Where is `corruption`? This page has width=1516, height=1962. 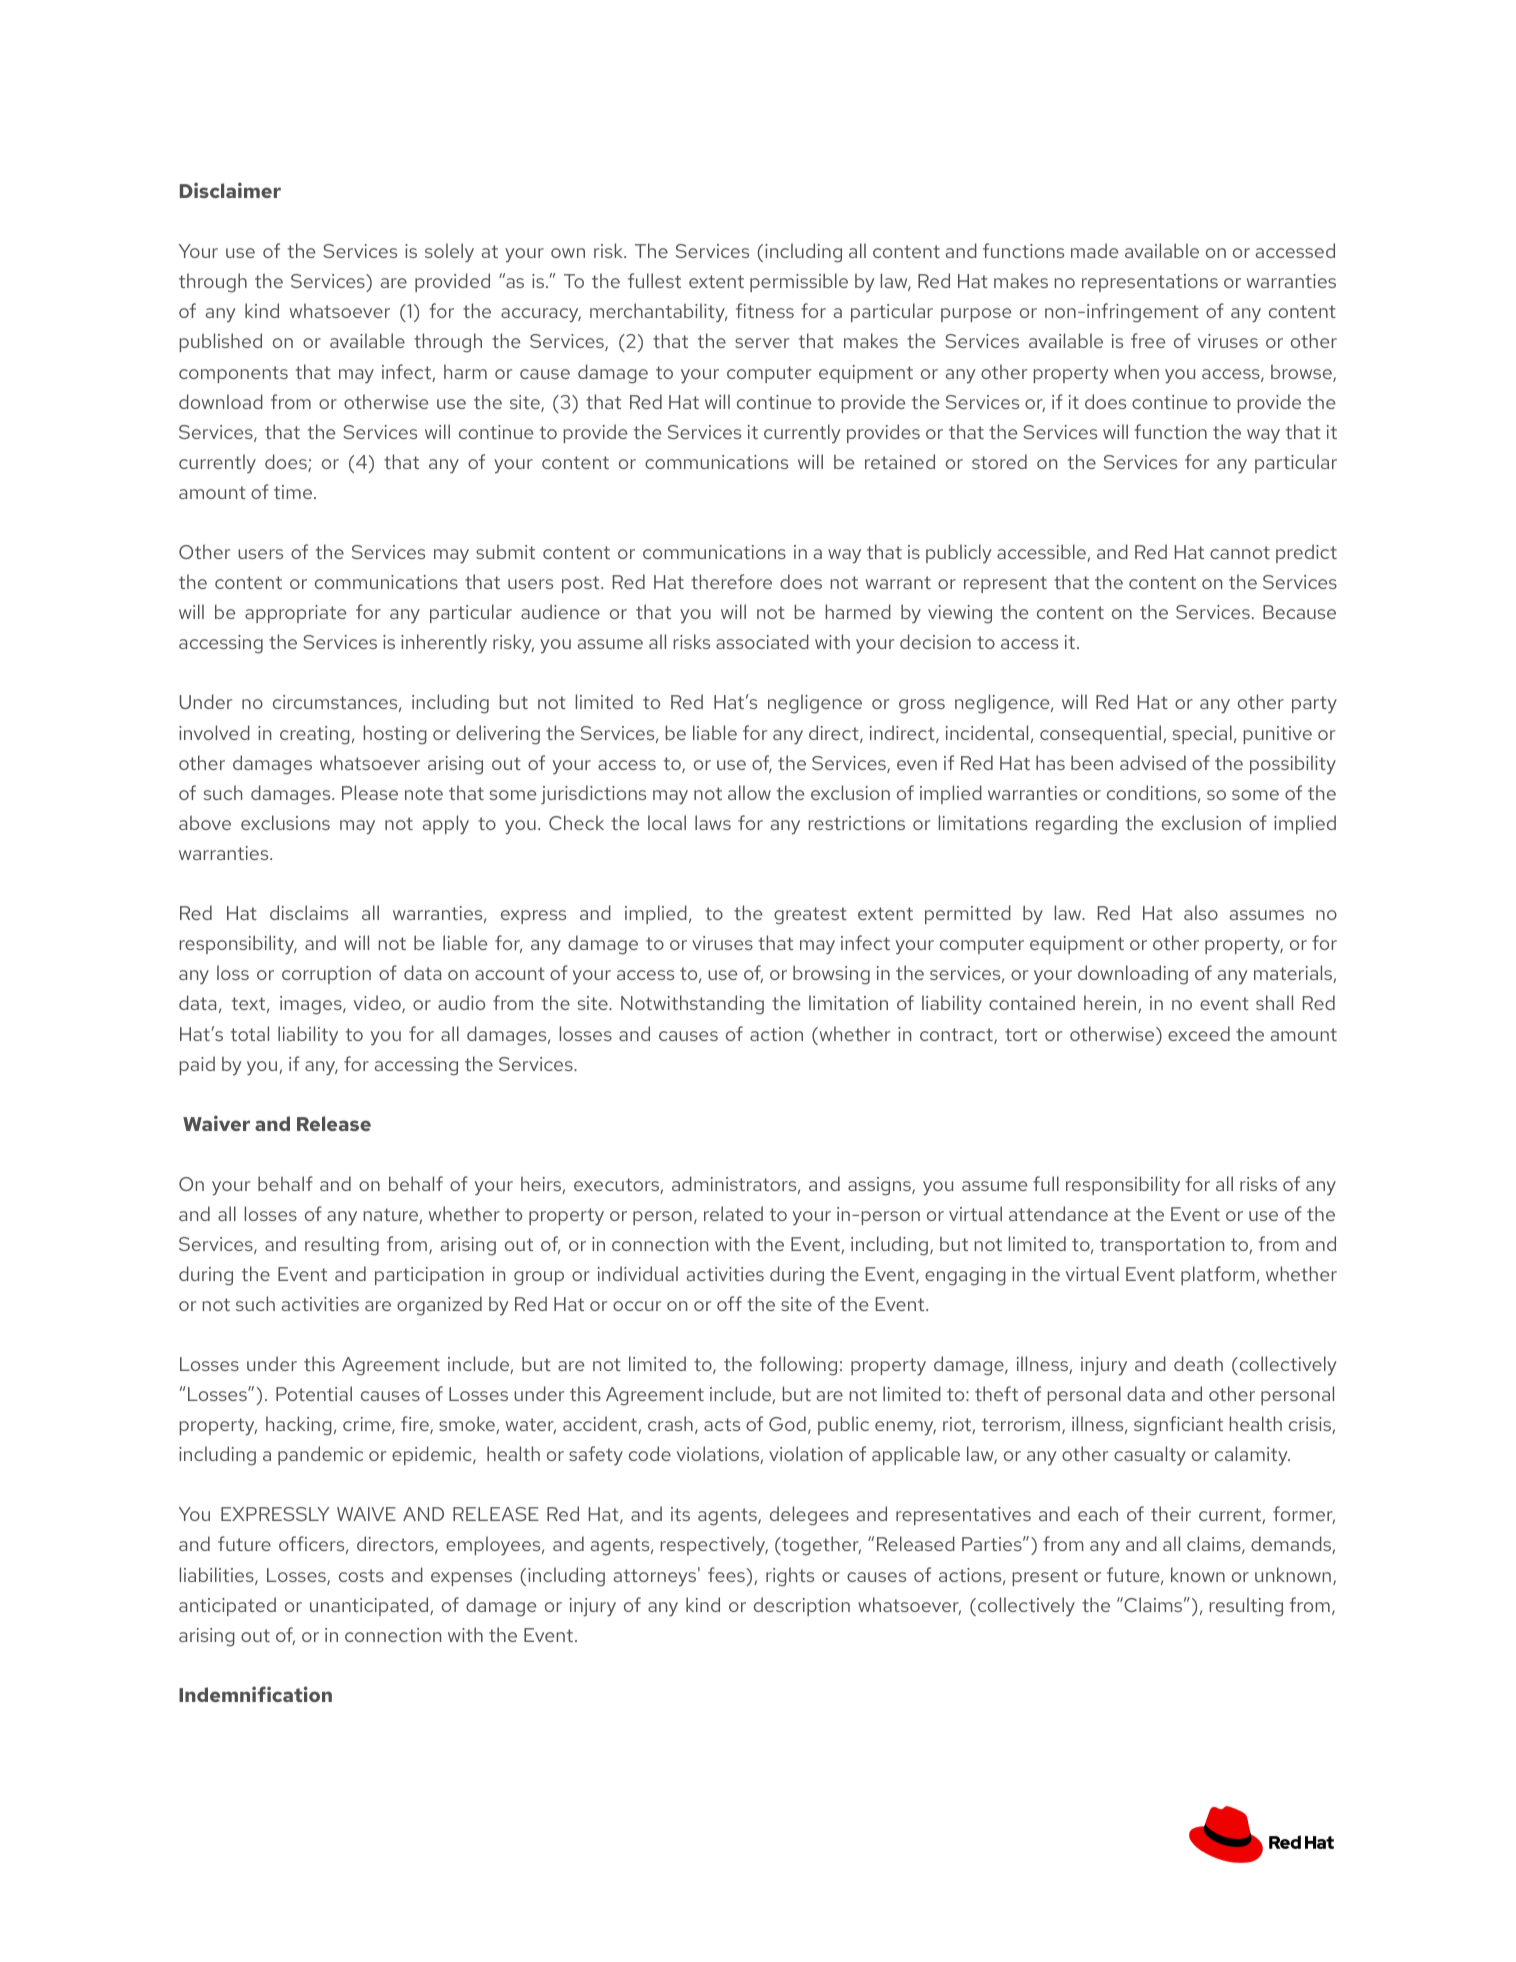 corruption is located at coordinates (326, 975).
